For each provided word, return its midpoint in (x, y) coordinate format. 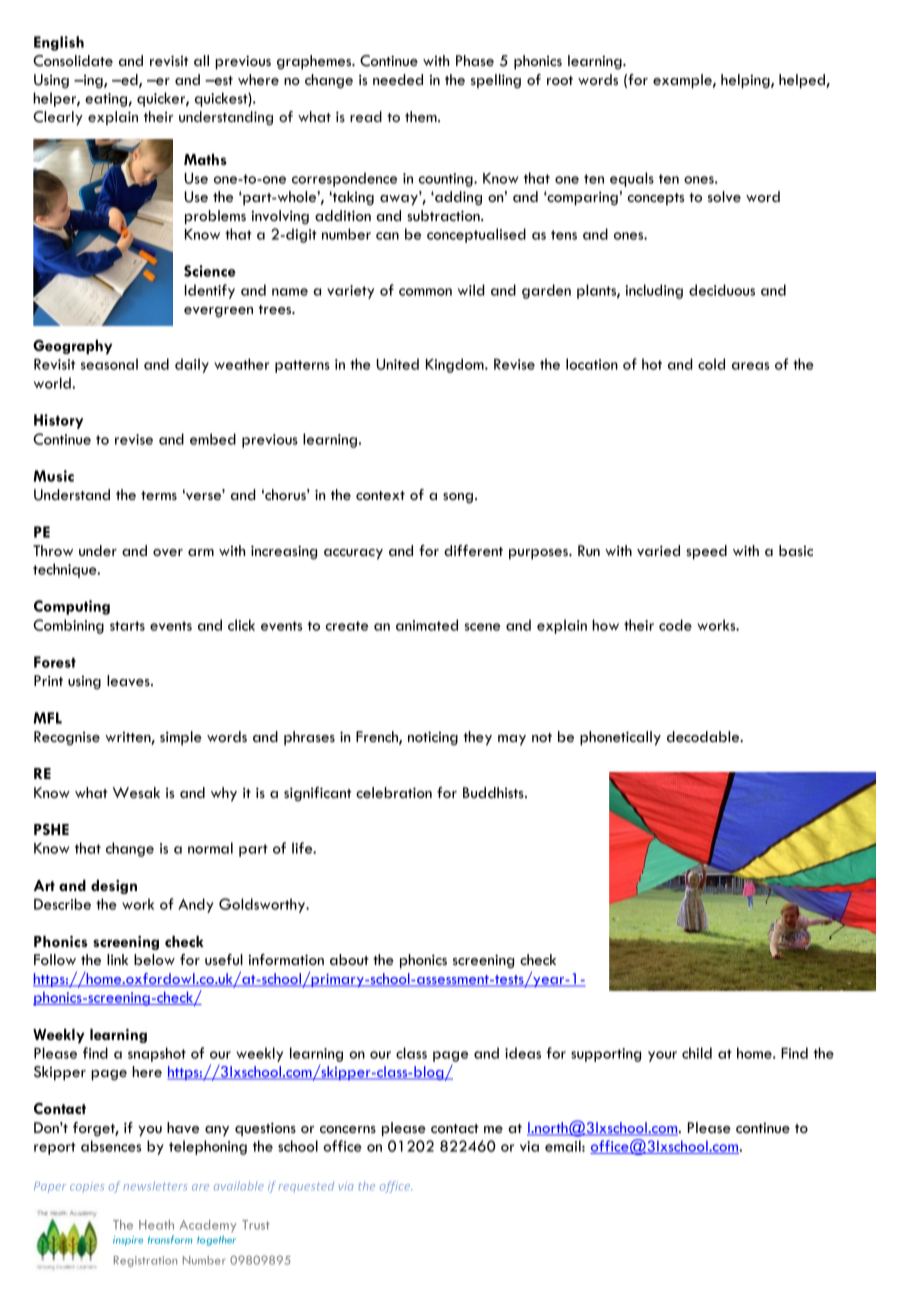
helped (803, 81)
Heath (156, 1225)
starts (127, 626)
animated (427, 625)
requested (306, 1187)
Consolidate (73, 61)
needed (398, 79)
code (675, 625)
